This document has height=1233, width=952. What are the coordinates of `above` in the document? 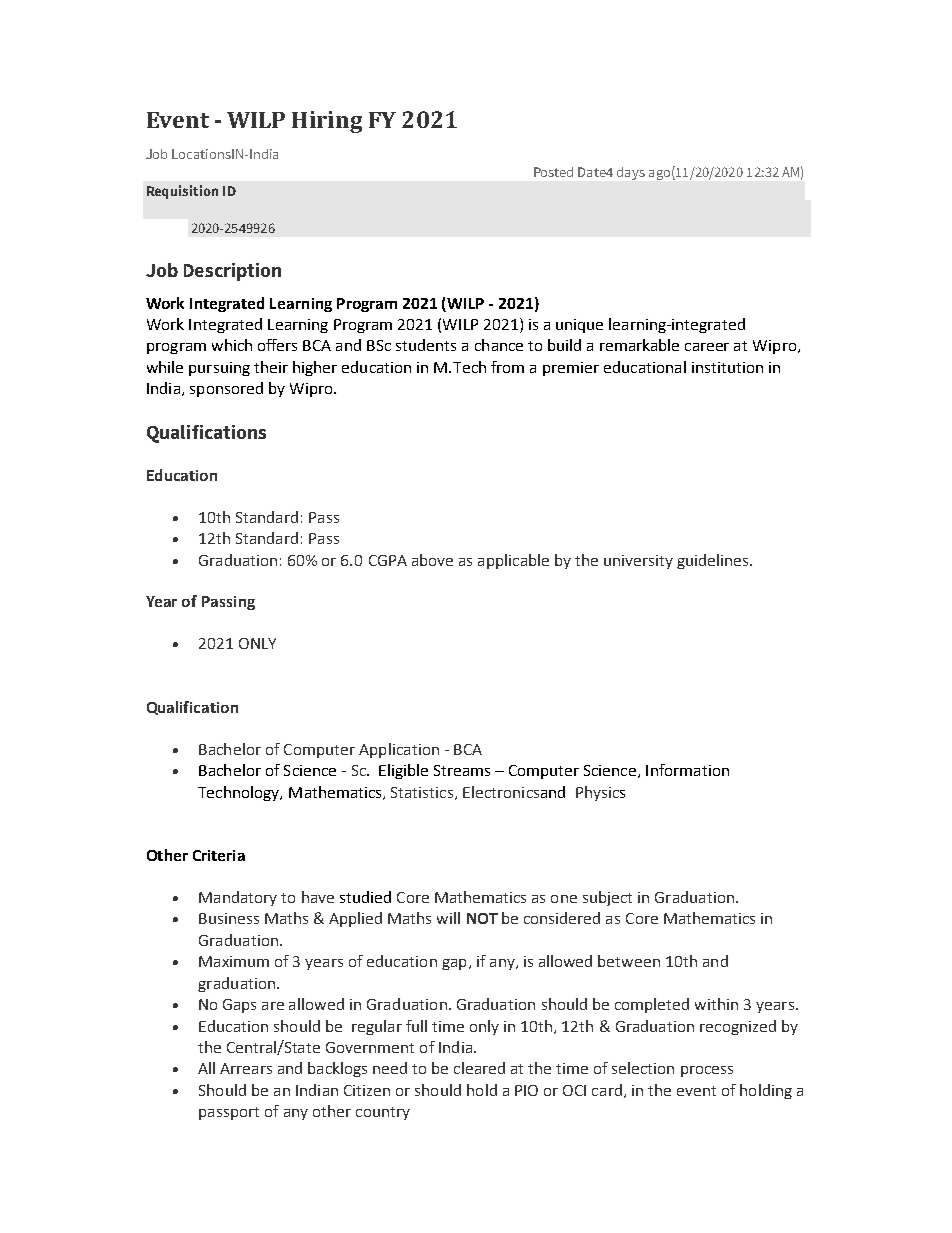 It's located at (432, 560).
